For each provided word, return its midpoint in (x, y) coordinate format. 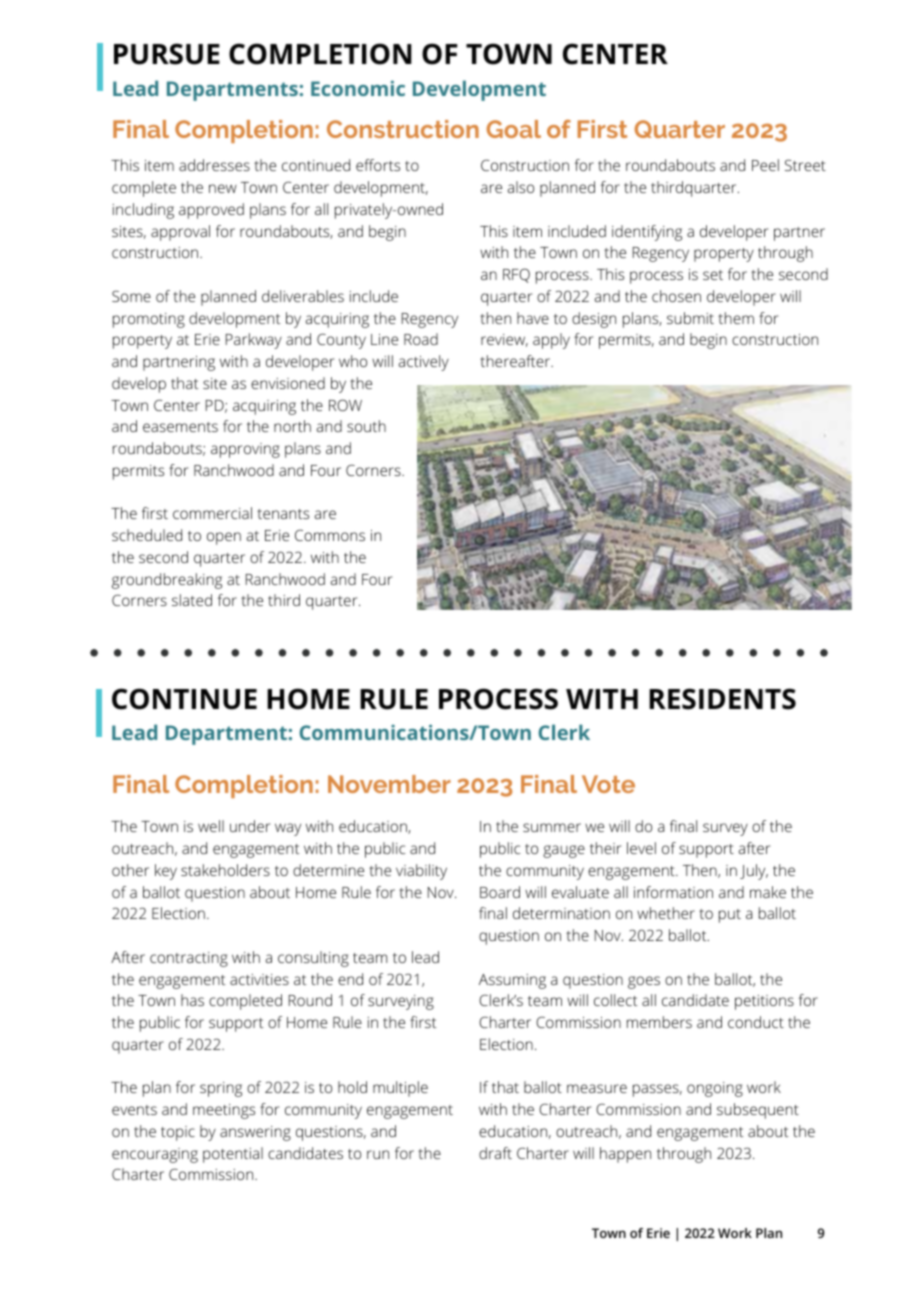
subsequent (758, 1111)
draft (495, 1153)
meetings (224, 1111)
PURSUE (167, 54)
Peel (765, 165)
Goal (513, 129)
